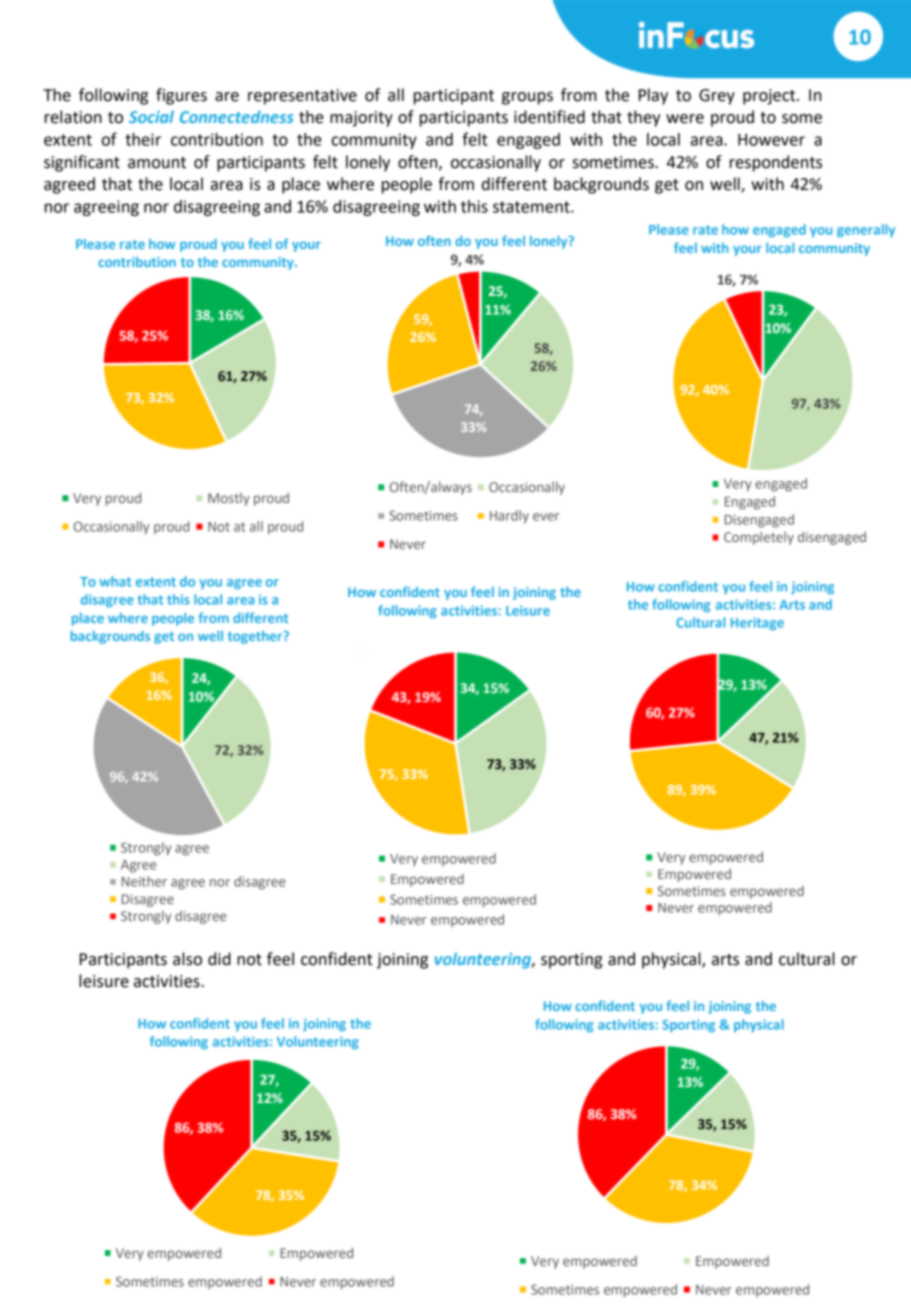 The width and height of the screenshot is (911, 1316). What do you see at coordinates (759, 538) in the screenshot?
I see `Completely` at bounding box center [759, 538].
